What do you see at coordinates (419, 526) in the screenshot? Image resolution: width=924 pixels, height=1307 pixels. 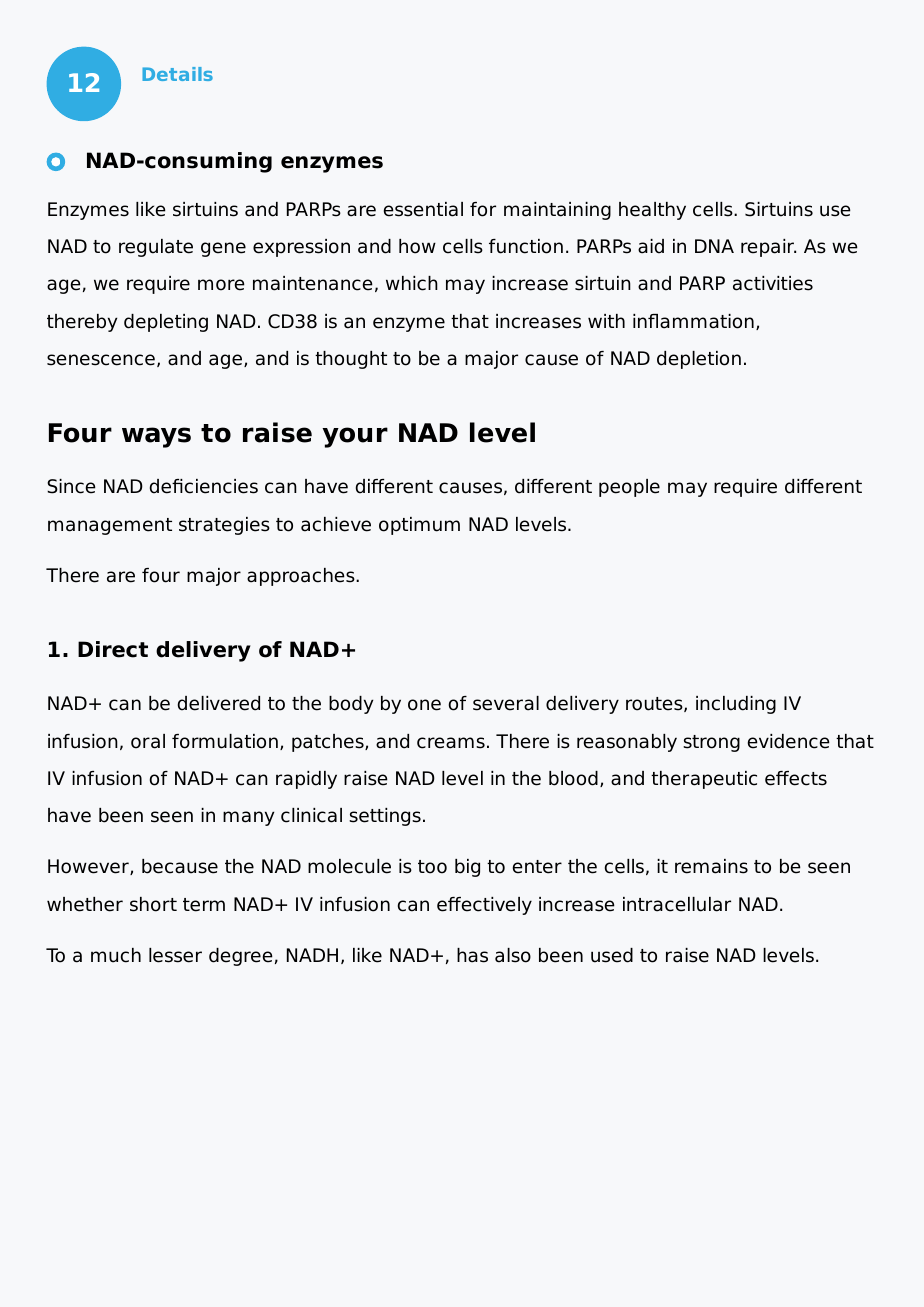 I see `optimum` at bounding box center [419, 526].
